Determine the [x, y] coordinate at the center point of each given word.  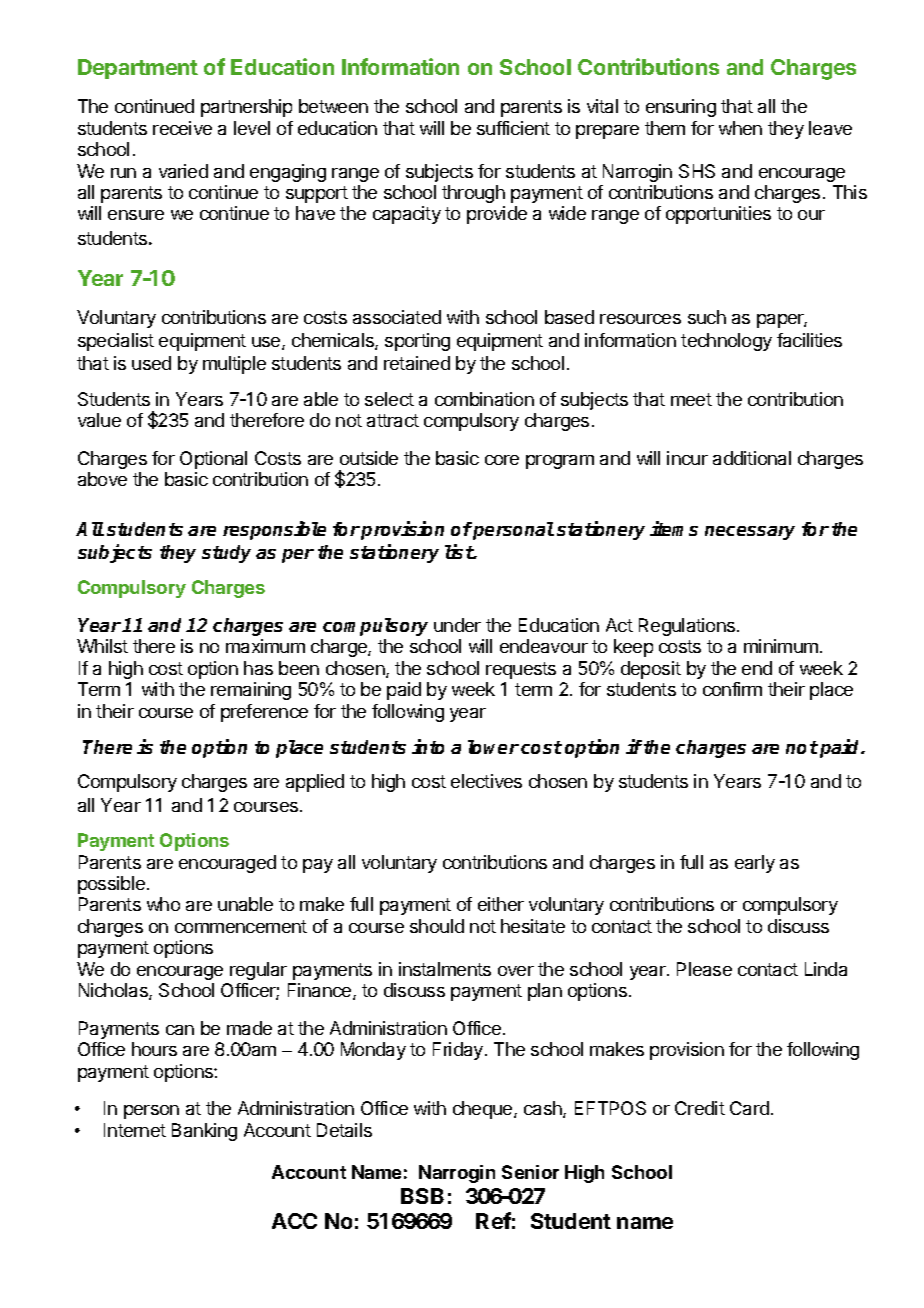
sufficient [513, 128]
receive [182, 128]
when [740, 128]
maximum [265, 646]
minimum [781, 646]
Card [749, 1108]
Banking [204, 1132]
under [457, 625]
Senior [530, 1172]
